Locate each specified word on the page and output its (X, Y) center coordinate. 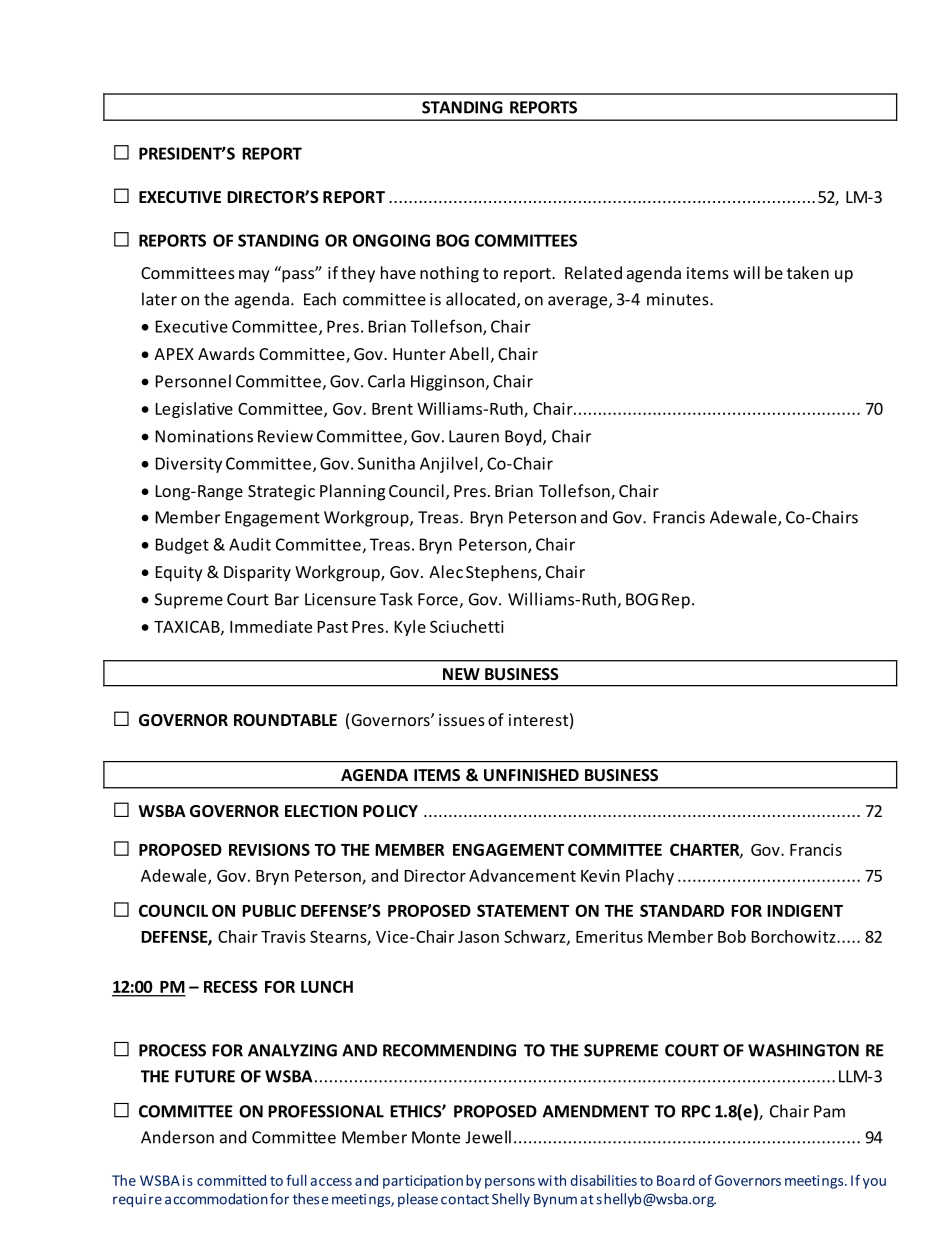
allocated (480, 299)
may (254, 276)
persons (510, 1183)
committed (231, 1180)
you (874, 1183)
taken (808, 272)
